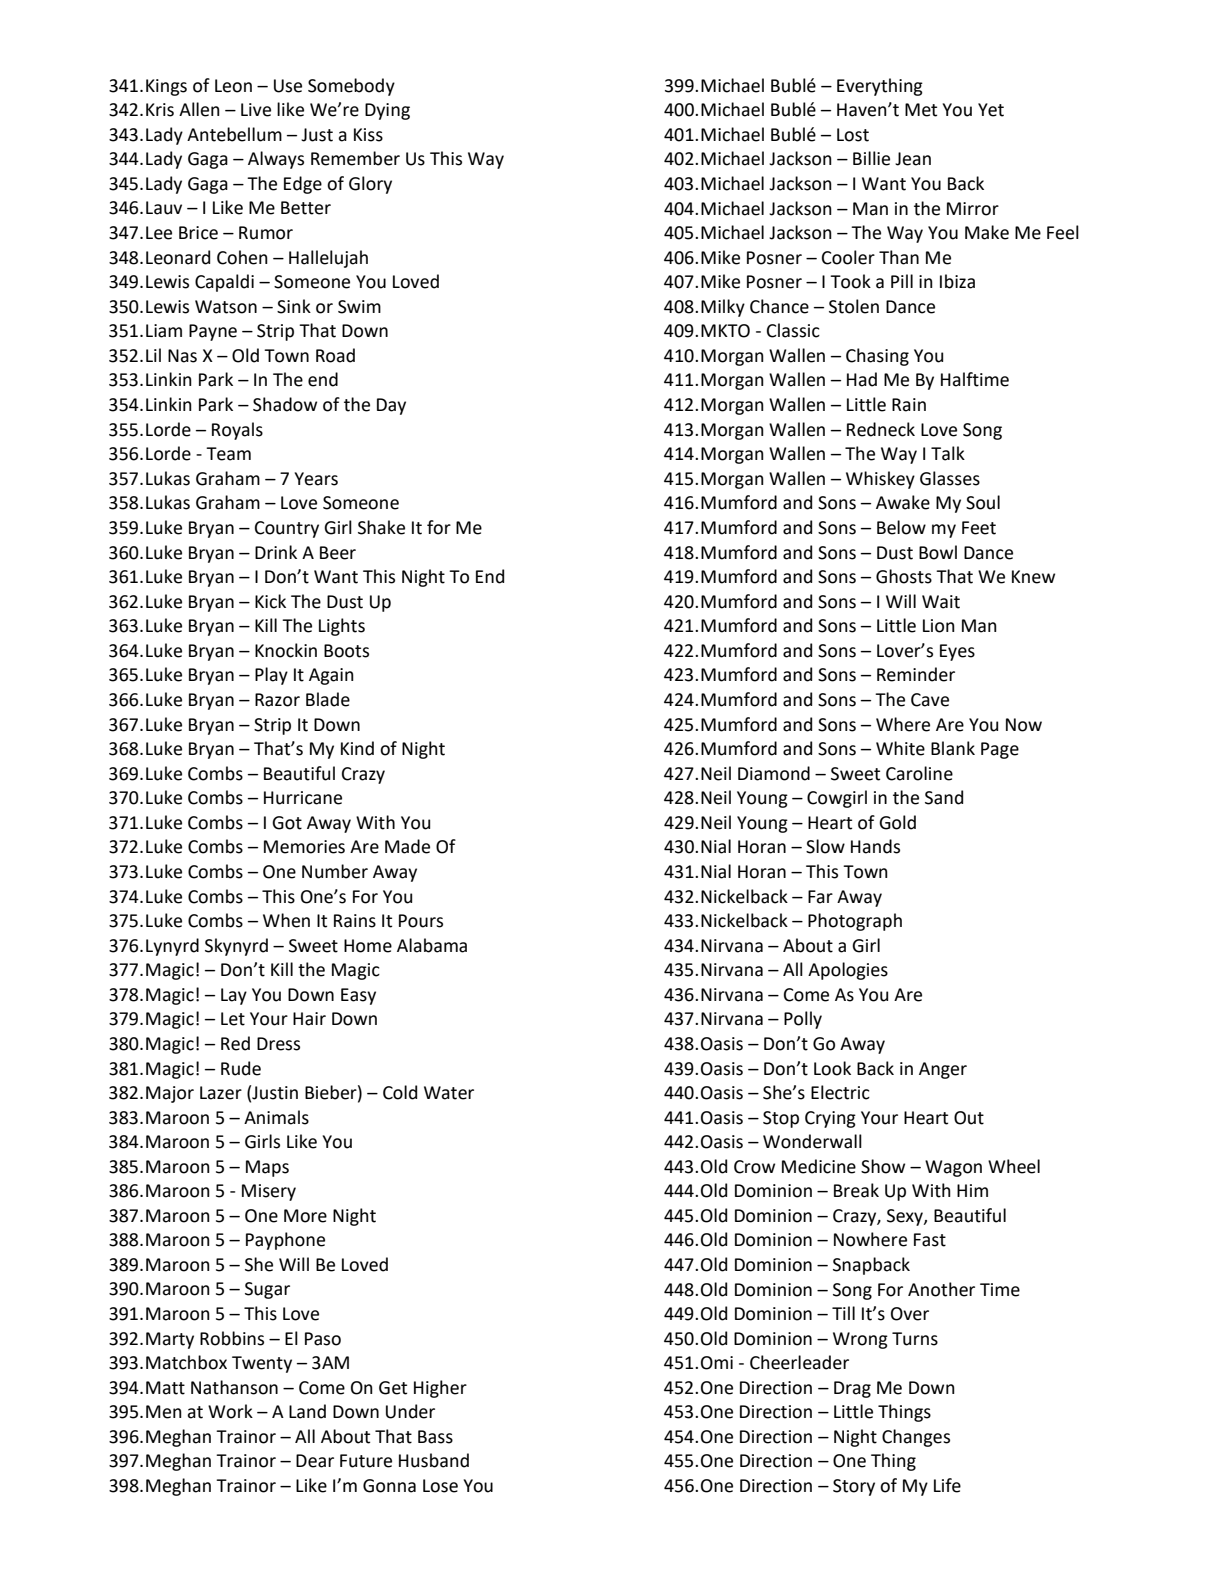  What do you see at coordinates (315, 1461) in the page?
I see `Dear` at bounding box center [315, 1461].
